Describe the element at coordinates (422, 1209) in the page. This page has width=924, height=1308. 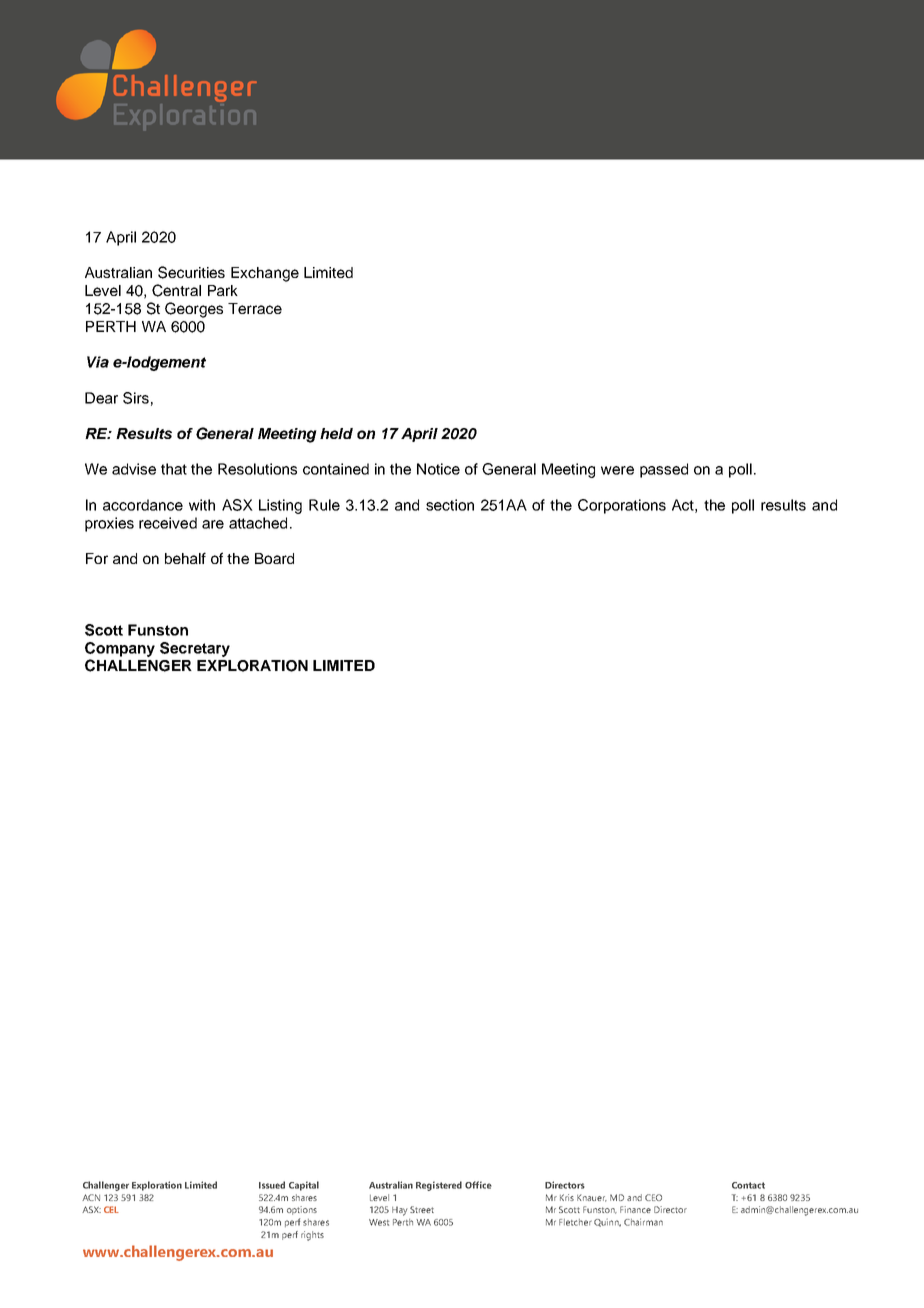
I see `Street` at that location.
